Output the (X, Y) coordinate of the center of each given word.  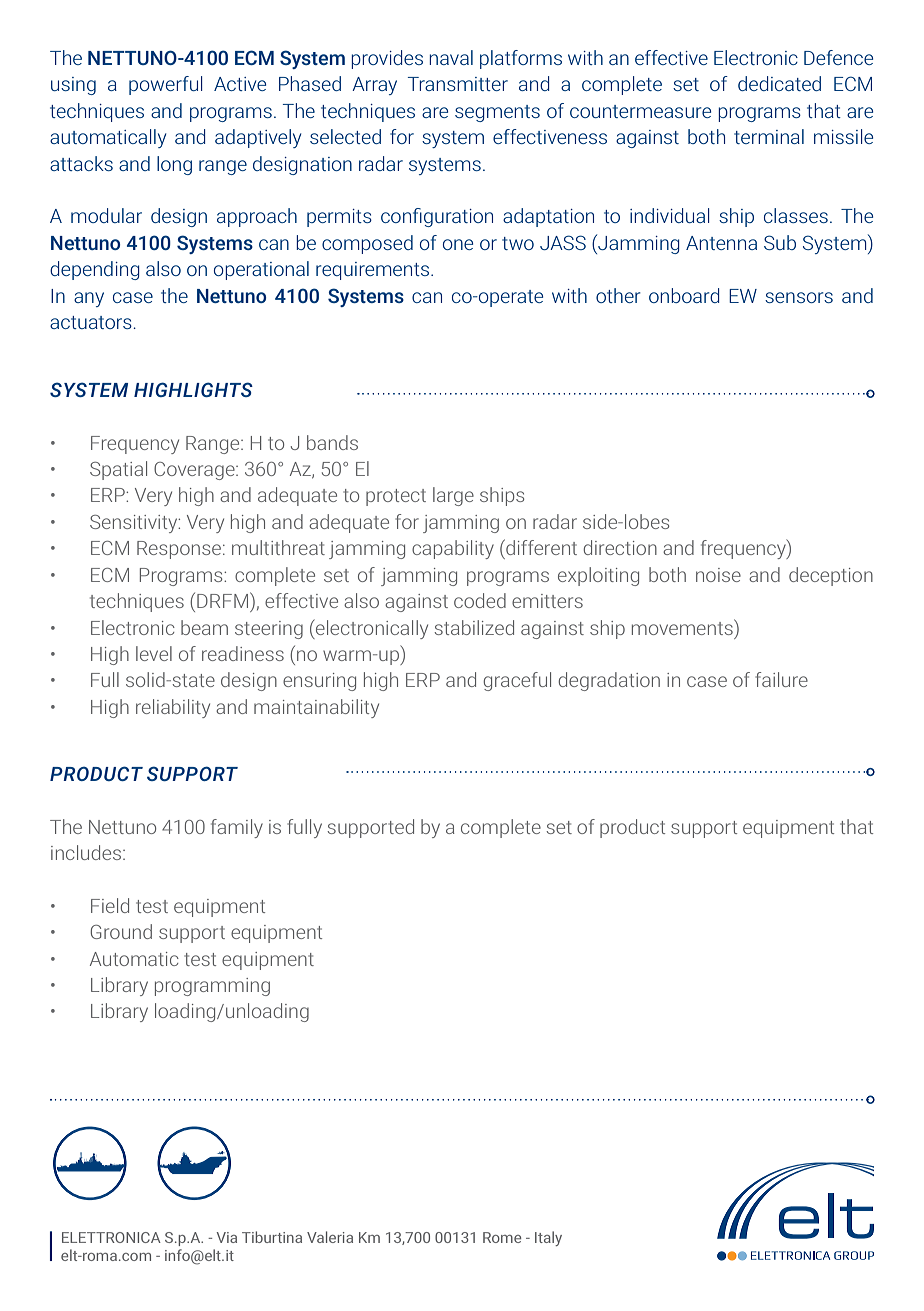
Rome (502, 1237)
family (237, 828)
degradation (609, 681)
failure (781, 679)
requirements (374, 271)
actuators (92, 322)
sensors (799, 297)
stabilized (474, 627)
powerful (166, 85)
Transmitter (458, 84)
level (154, 653)
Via (227, 1237)
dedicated (779, 83)
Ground (121, 931)
